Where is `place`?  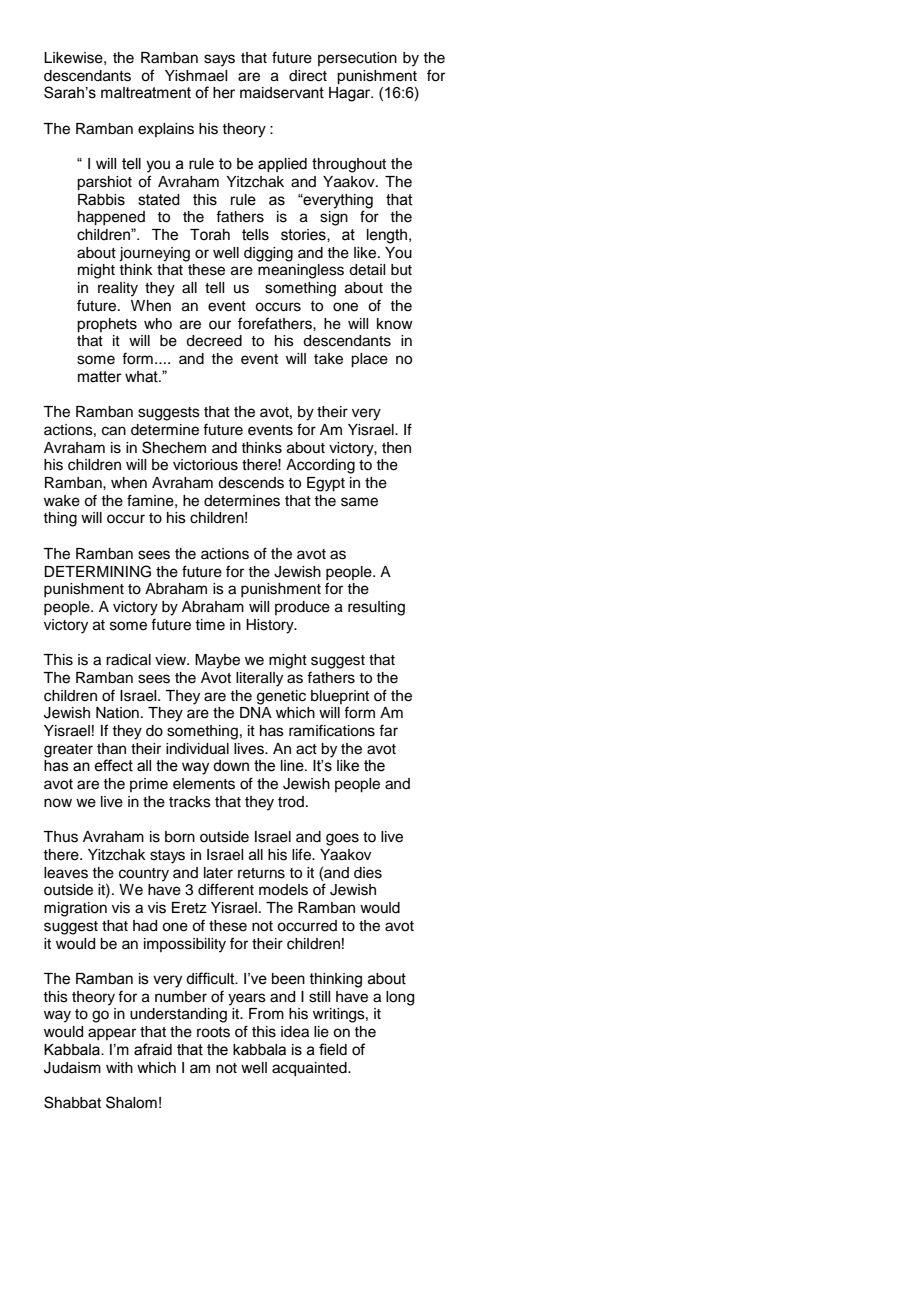 place is located at coordinates (369, 360).
